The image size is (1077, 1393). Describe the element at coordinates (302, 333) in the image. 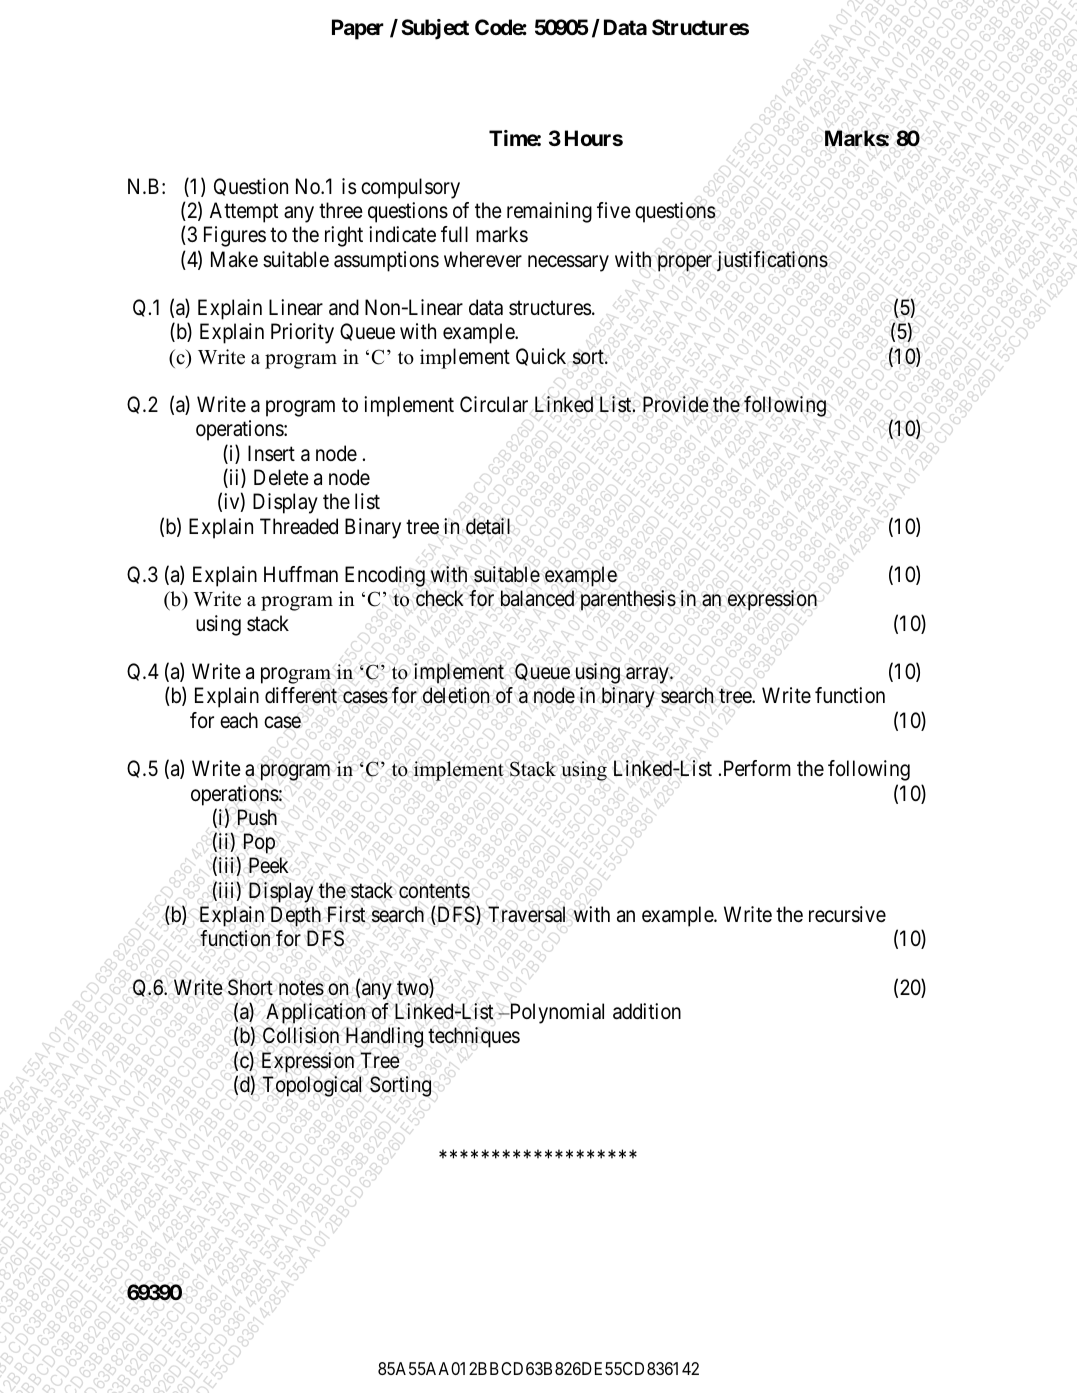

I see `Priority` at that location.
